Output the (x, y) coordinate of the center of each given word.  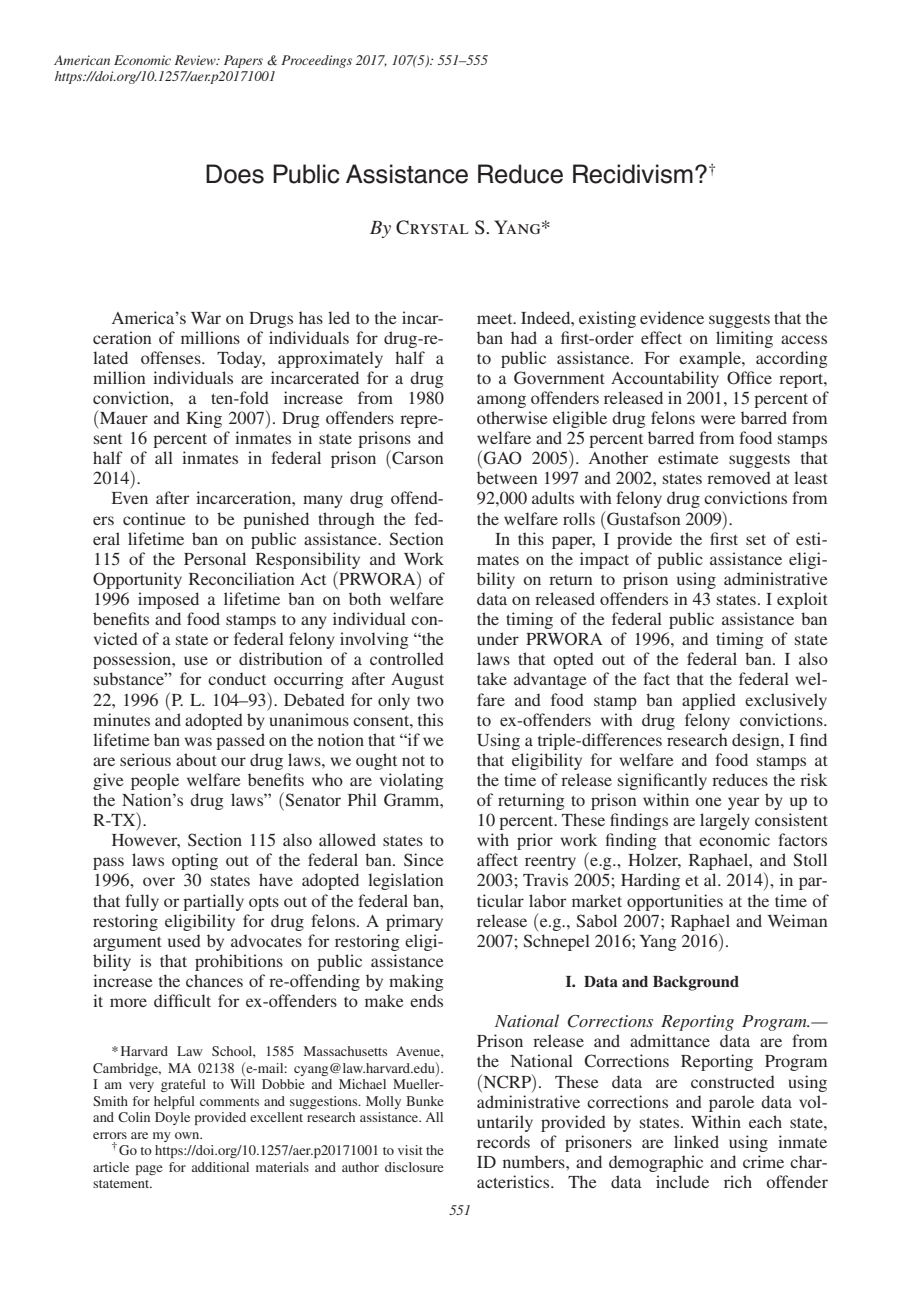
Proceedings (316, 61)
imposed (168, 600)
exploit (802, 600)
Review (196, 60)
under (498, 638)
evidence (672, 317)
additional (220, 1167)
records (503, 1141)
